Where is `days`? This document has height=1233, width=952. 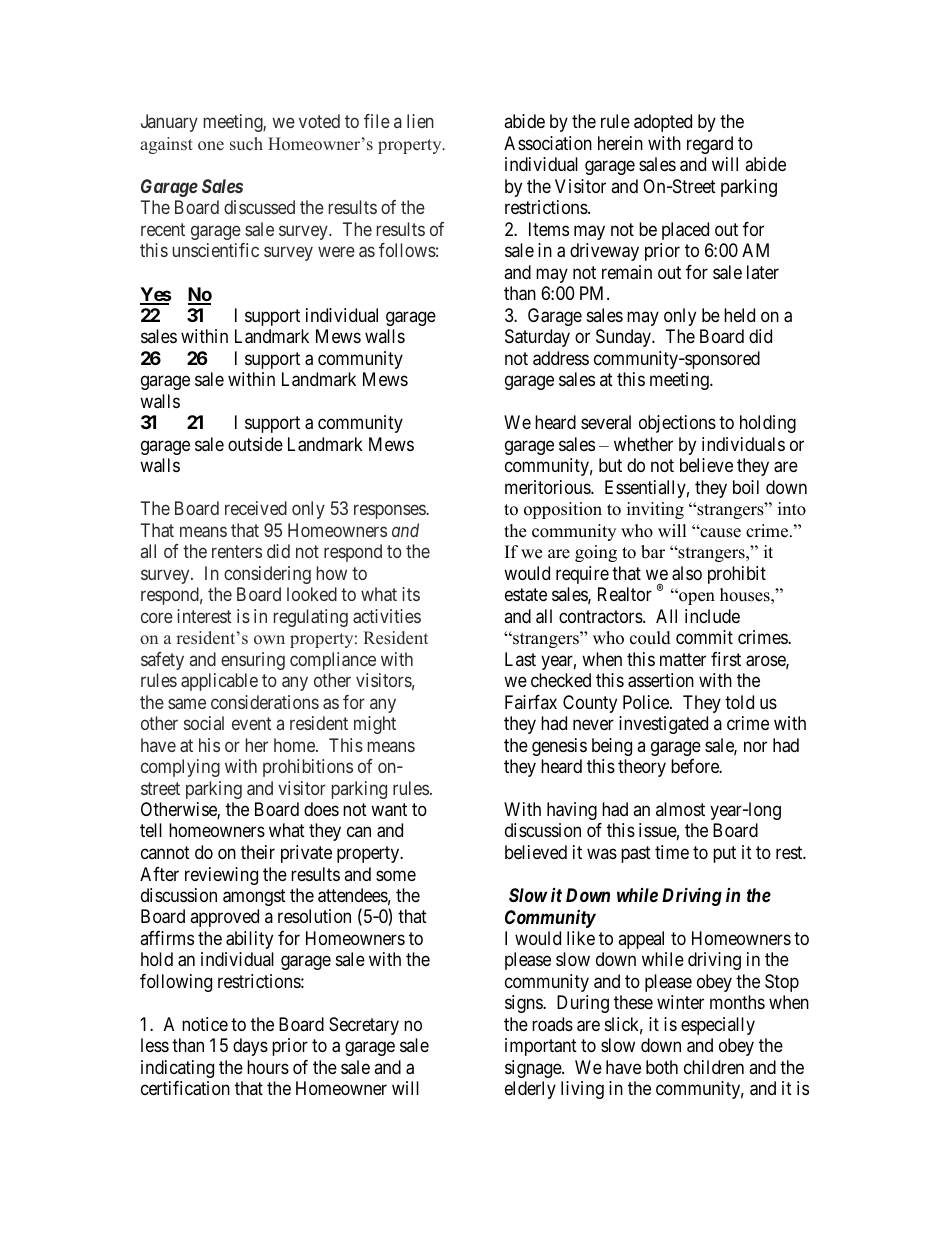
days is located at coordinates (250, 1047).
